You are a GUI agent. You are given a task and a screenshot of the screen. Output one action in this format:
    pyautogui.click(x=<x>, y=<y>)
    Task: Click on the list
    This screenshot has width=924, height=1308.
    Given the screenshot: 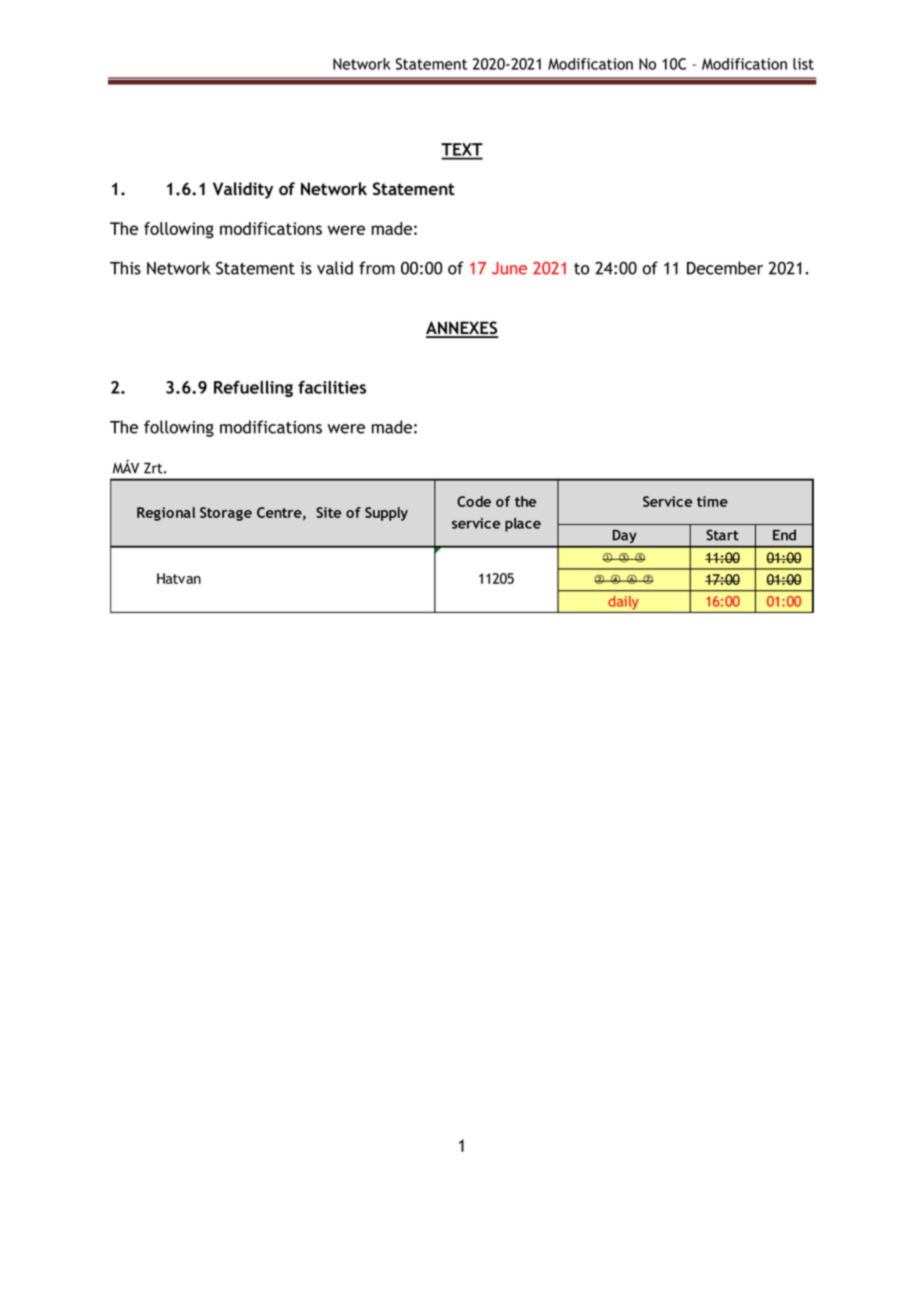 What is the action you would take?
    pyautogui.click(x=803, y=64)
